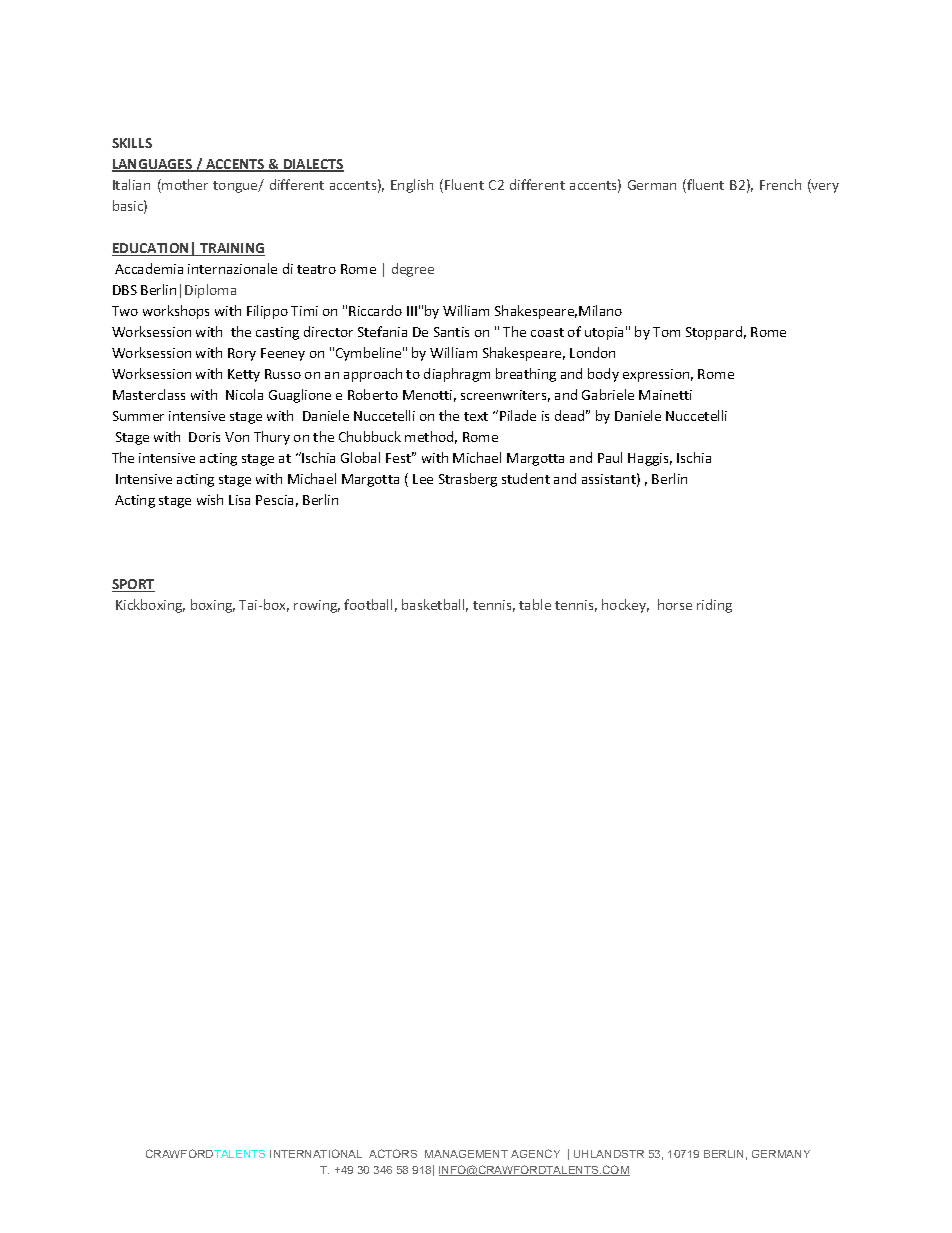  I want to click on table, so click(535, 604).
